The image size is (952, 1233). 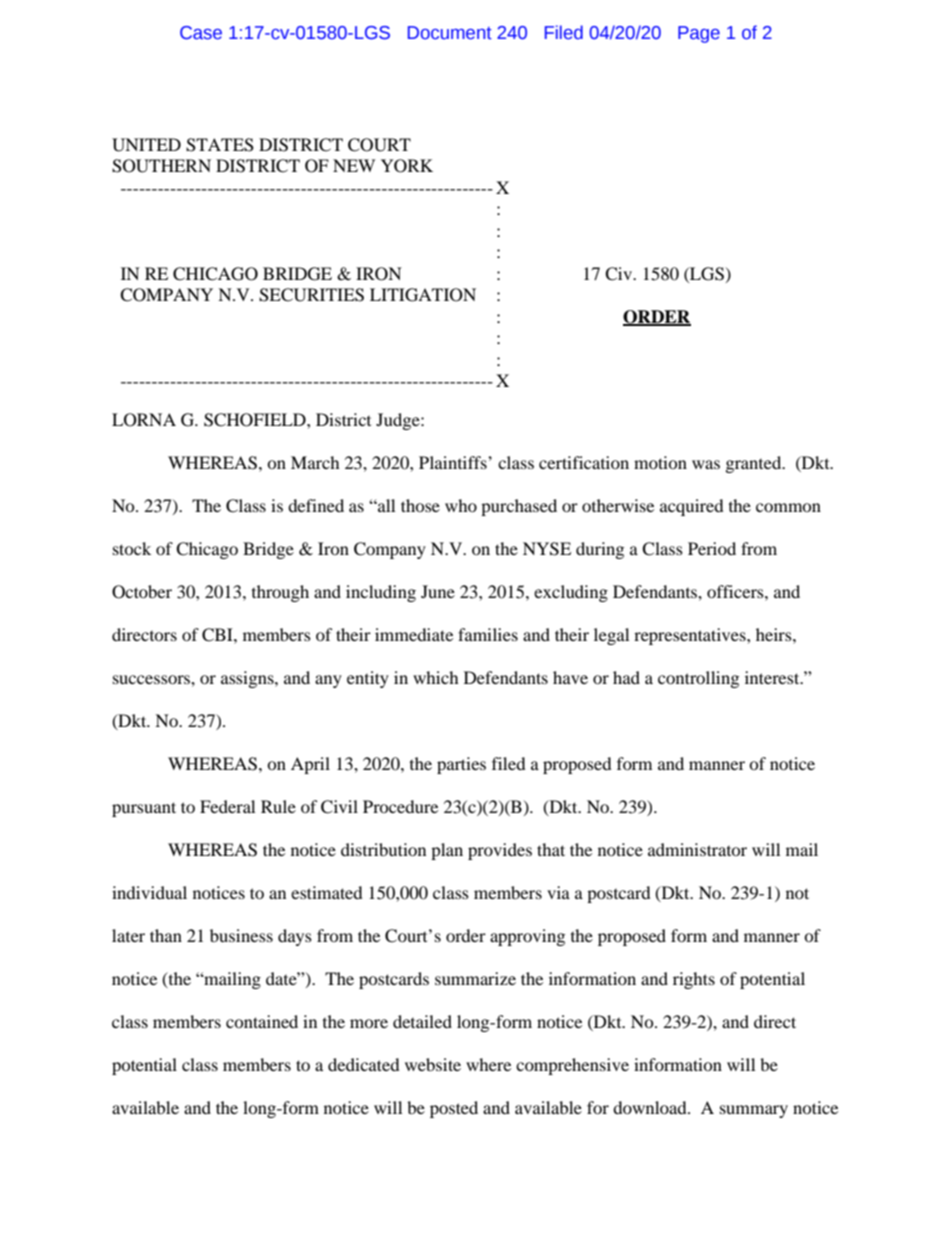 What do you see at coordinates (262, 1021) in the screenshot?
I see `contained` at bounding box center [262, 1021].
